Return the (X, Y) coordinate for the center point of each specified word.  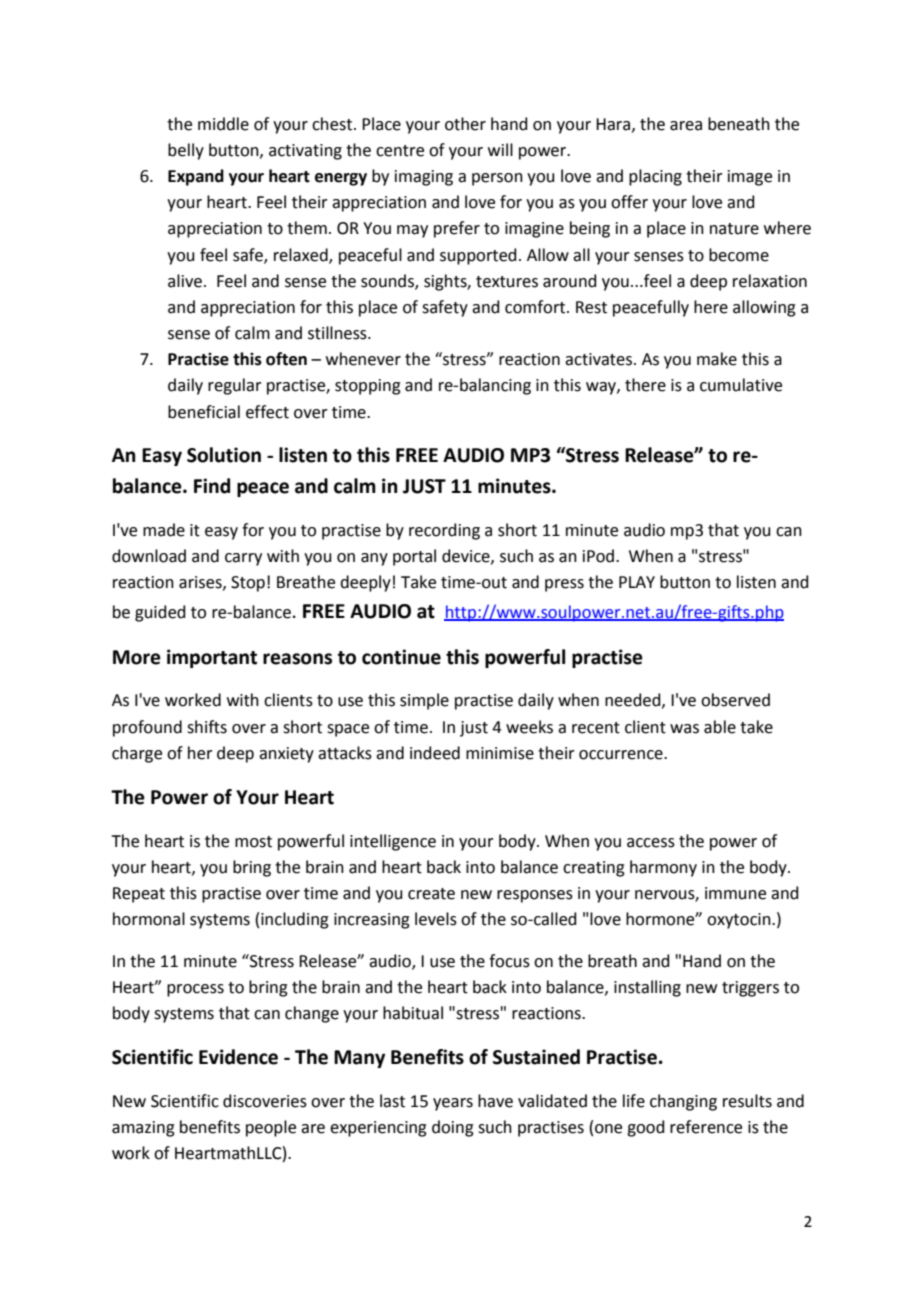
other (465, 124)
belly (186, 151)
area (686, 126)
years (453, 1104)
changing (683, 1102)
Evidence (238, 1057)
